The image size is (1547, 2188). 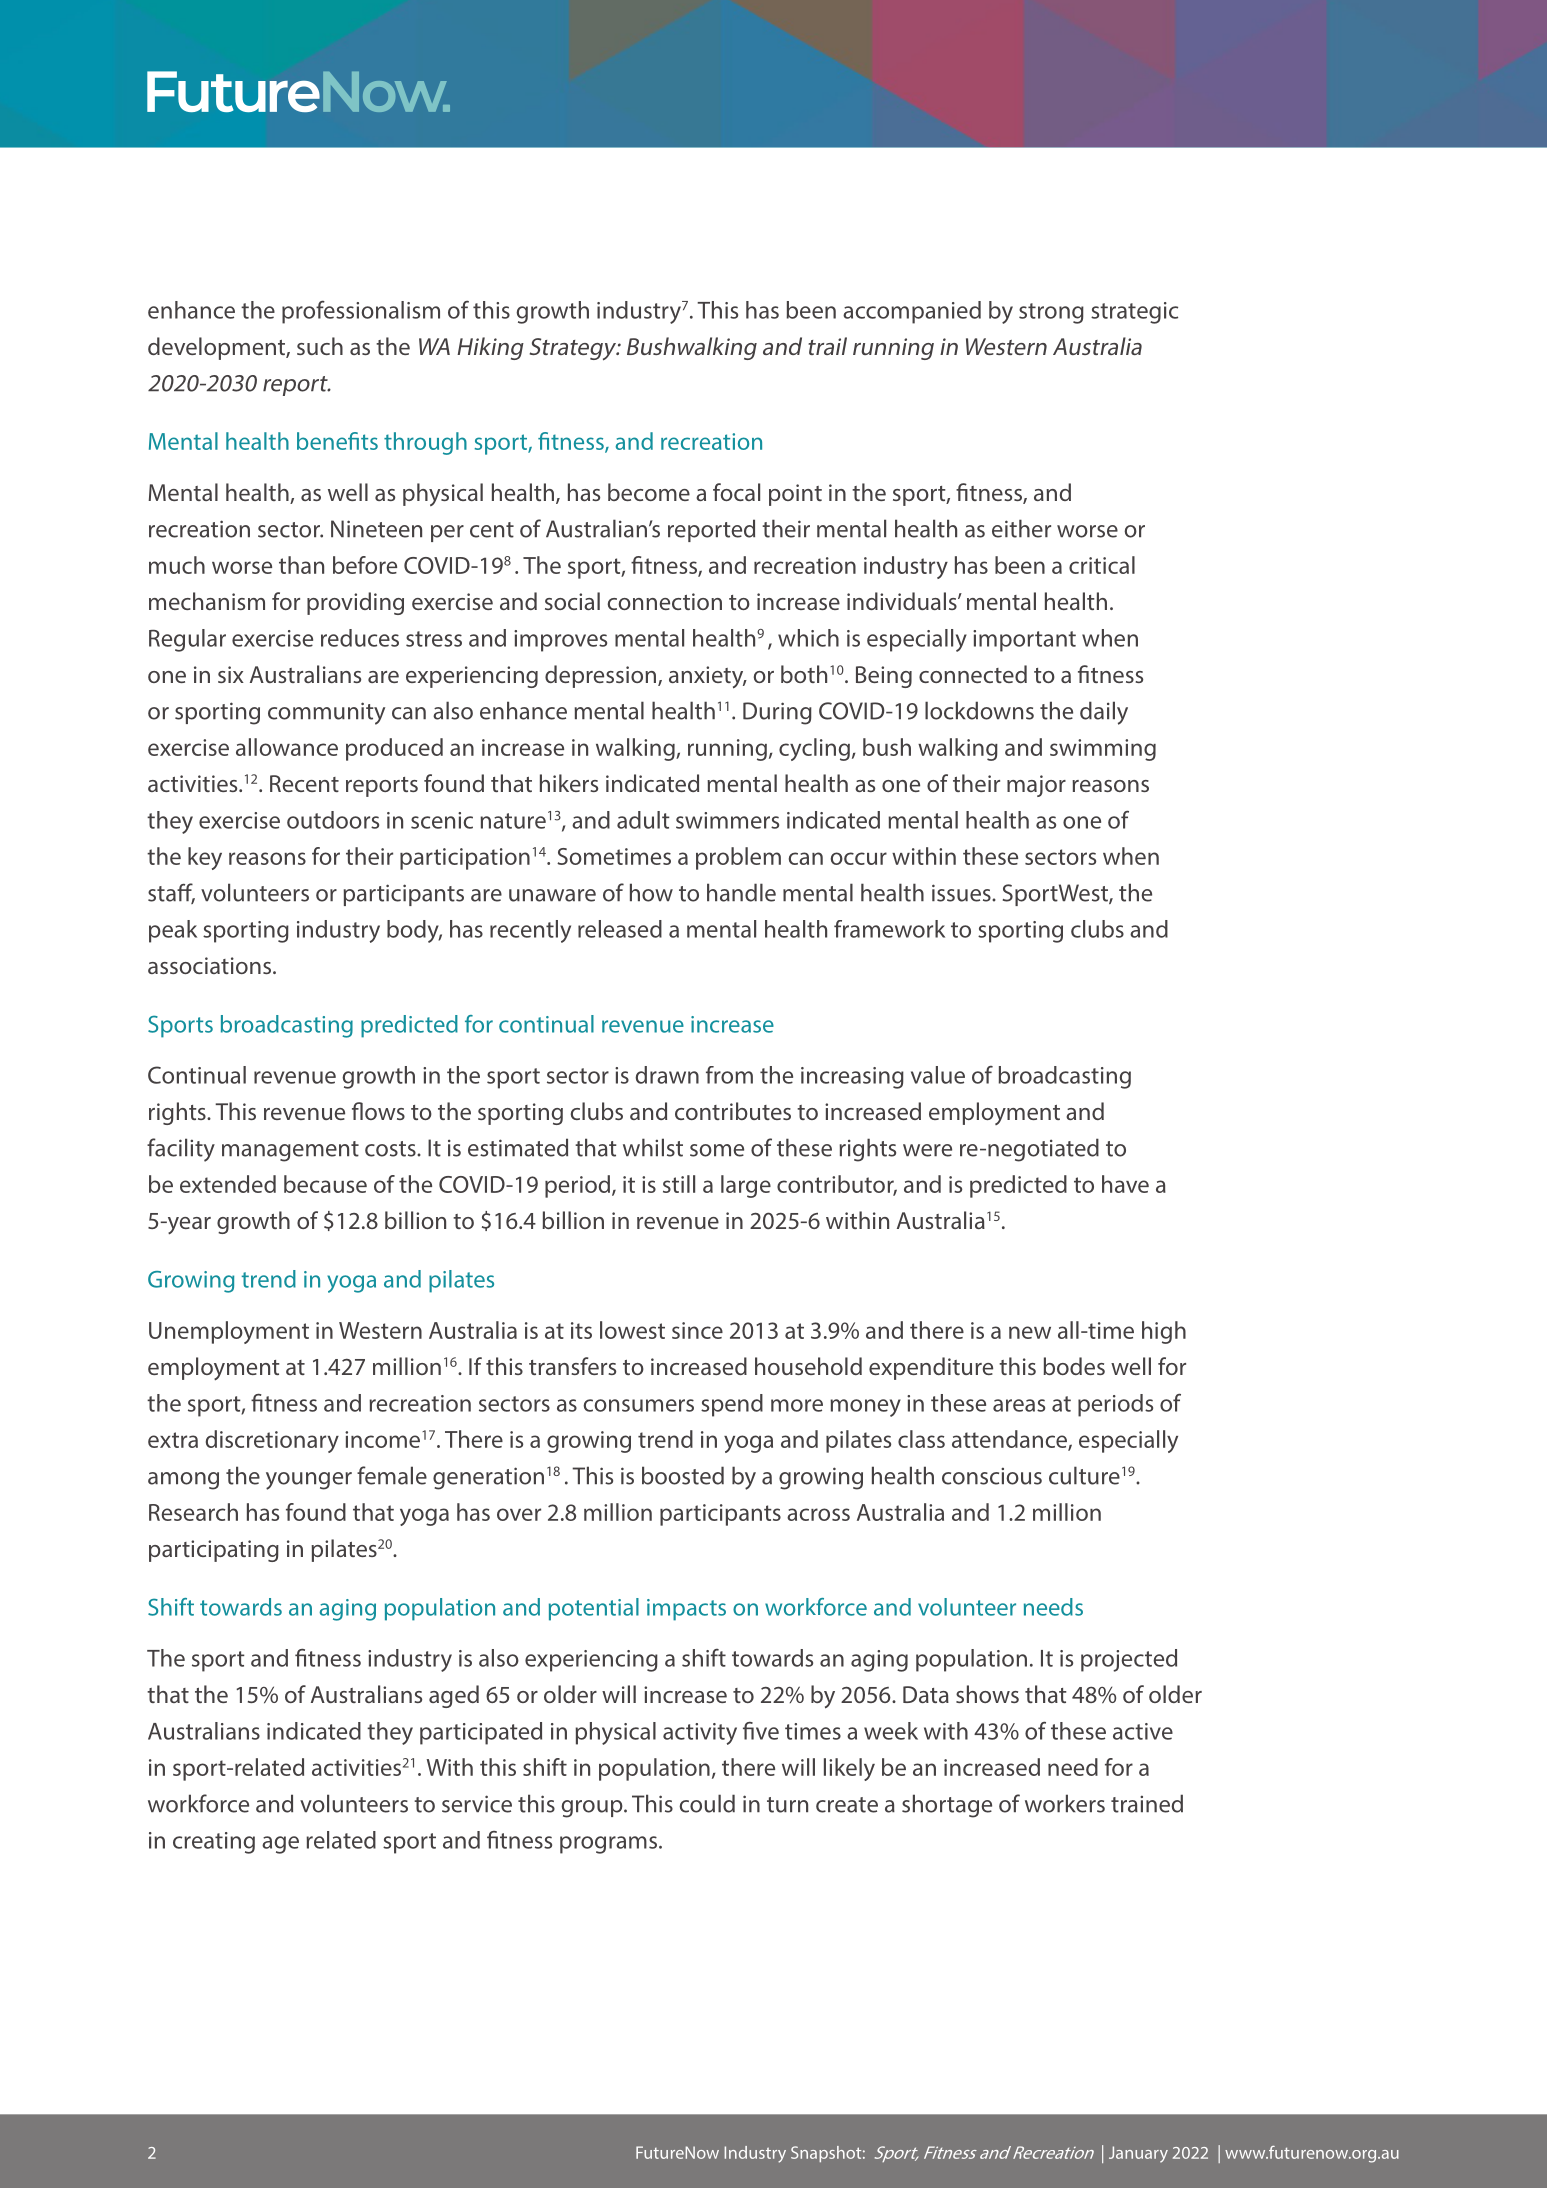 What do you see at coordinates (1036, 786) in the screenshot?
I see `major` at bounding box center [1036, 786].
